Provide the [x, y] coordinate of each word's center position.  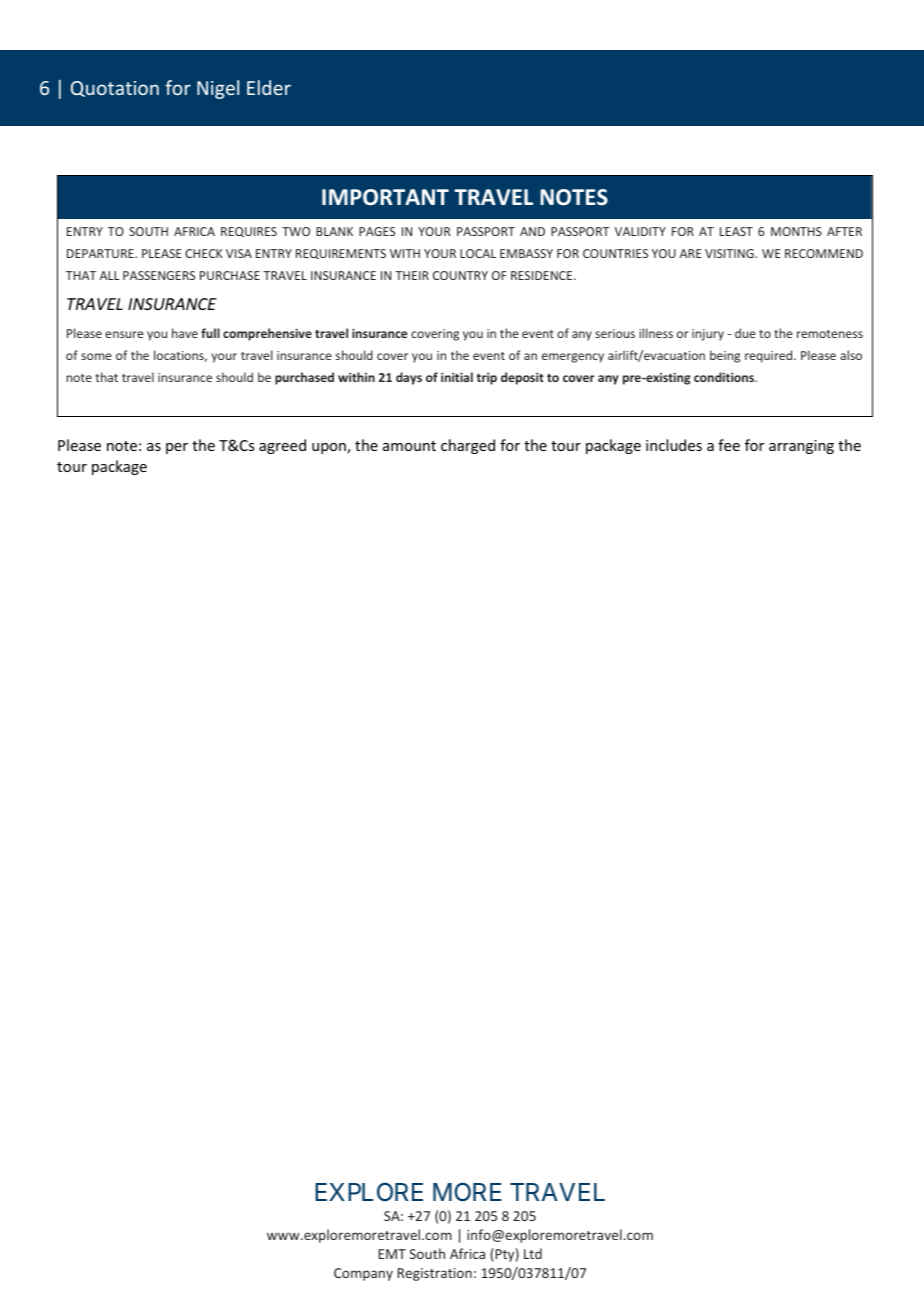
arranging [801, 447]
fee [729, 445]
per [177, 448]
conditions [725, 377]
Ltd [533, 1253]
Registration [435, 1274]
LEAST [736, 231]
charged [468, 446]
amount [409, 446]
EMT [392, 1254]
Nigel [218, 89]
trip [486, 379]
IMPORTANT [385, 197]
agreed [282, 446]
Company [363, 1274]
